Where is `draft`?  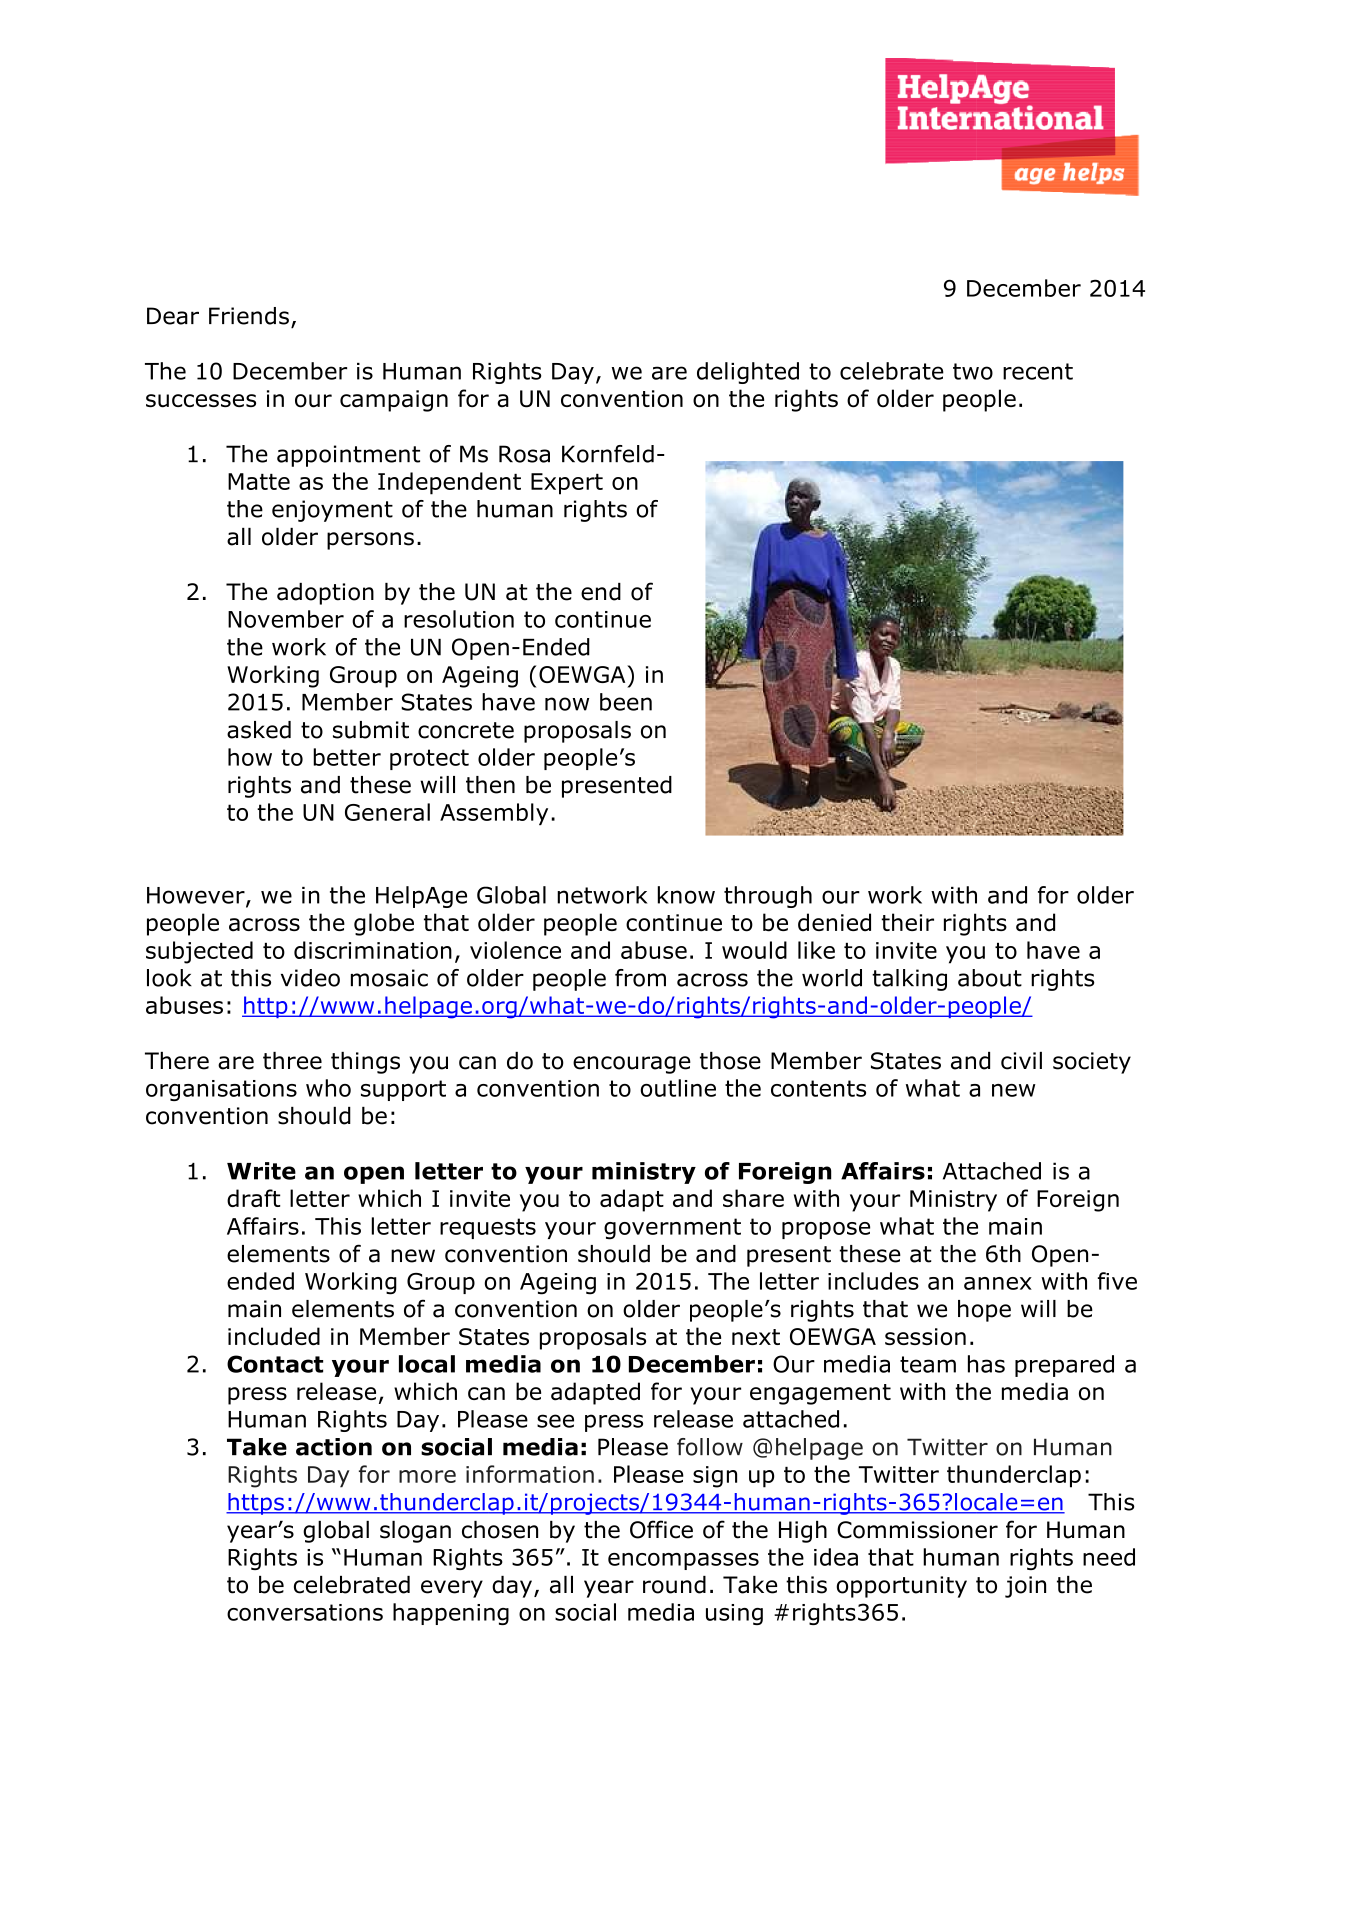 draft is located at coordinates (253, 1198).
